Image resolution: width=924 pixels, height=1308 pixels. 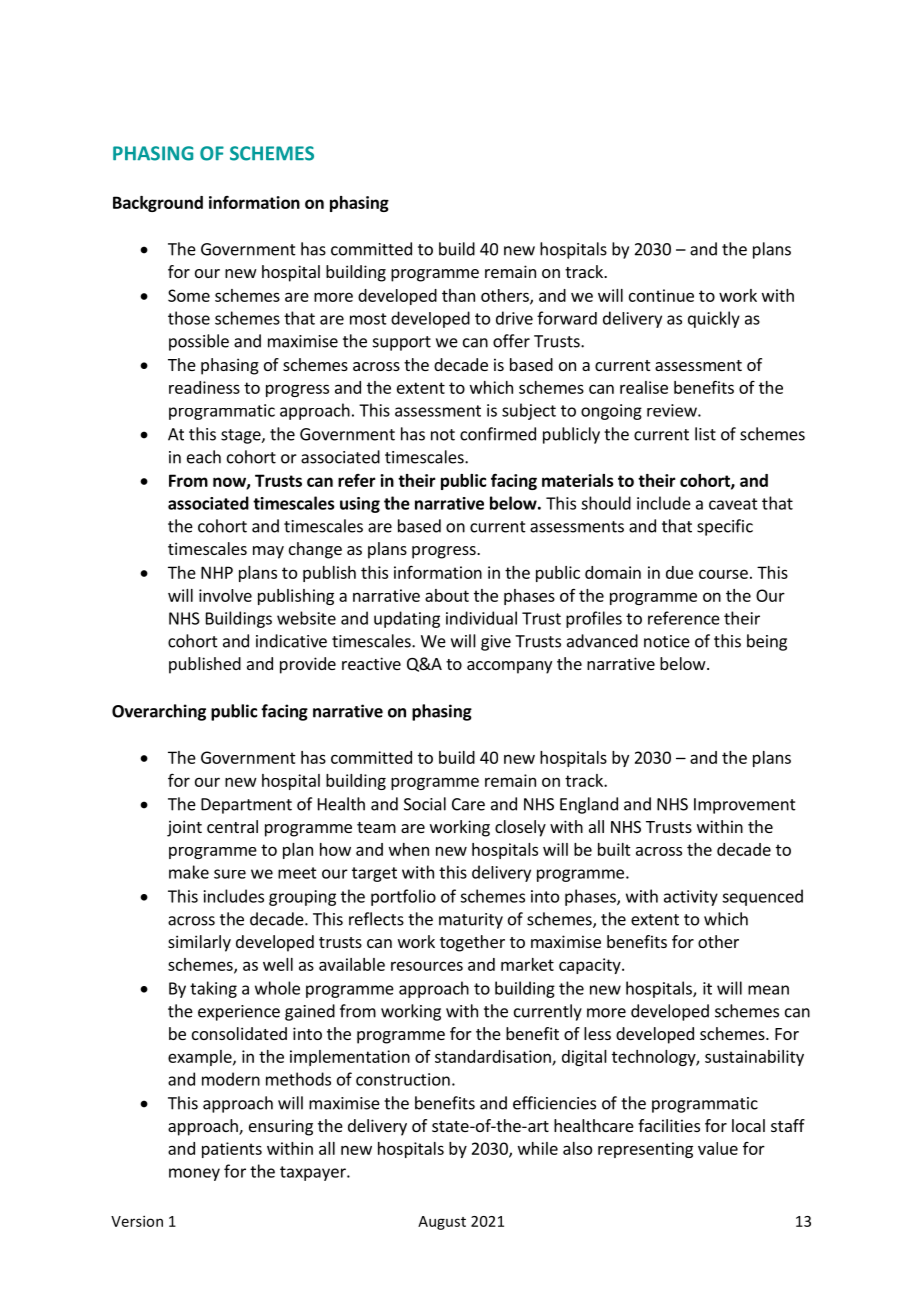 What do you see at coordinates (158, 204) in the screenshot?
I see `Background` at bounding box center [158, 204].
